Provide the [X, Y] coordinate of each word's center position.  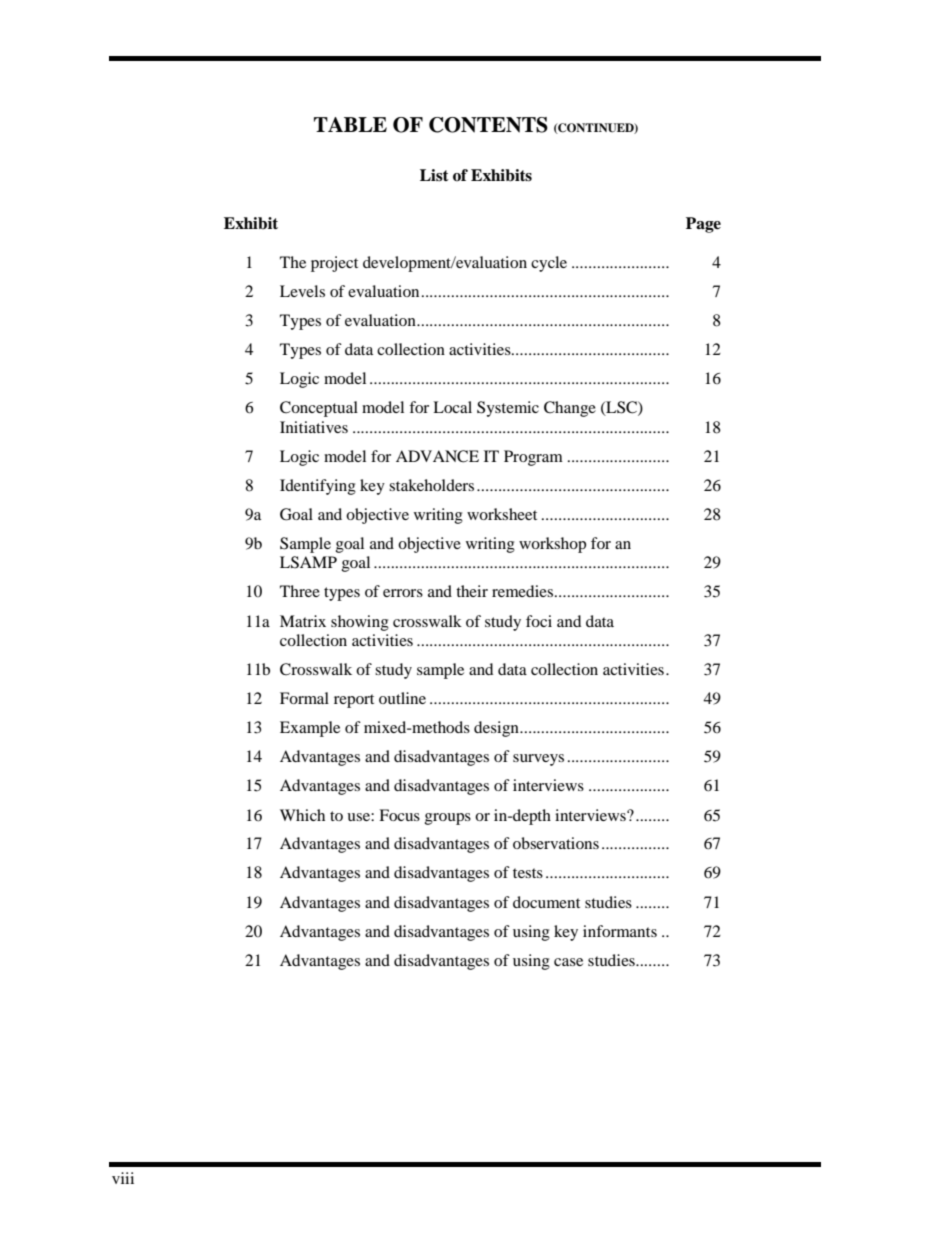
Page [703, 225]
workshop [552, 545]
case [568, 962]
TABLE [350, 124]
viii [123, 1178]
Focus [399, 815]
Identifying [318, 487]
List [434, 175]
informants [620, 931]
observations [556, 843]
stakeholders [431, 485]
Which [302, 815]
